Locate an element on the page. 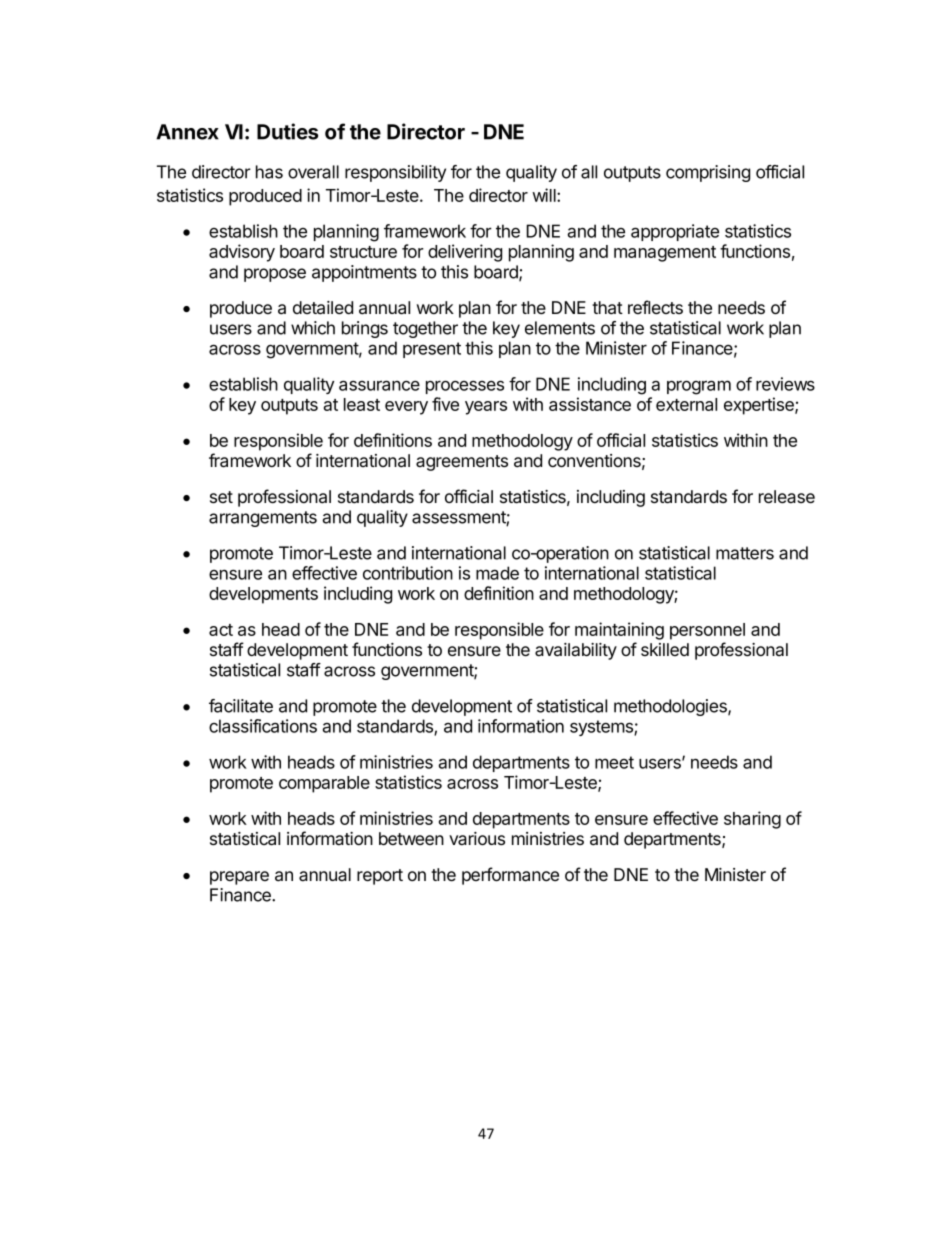  made is located at coordinates (497, 573).
